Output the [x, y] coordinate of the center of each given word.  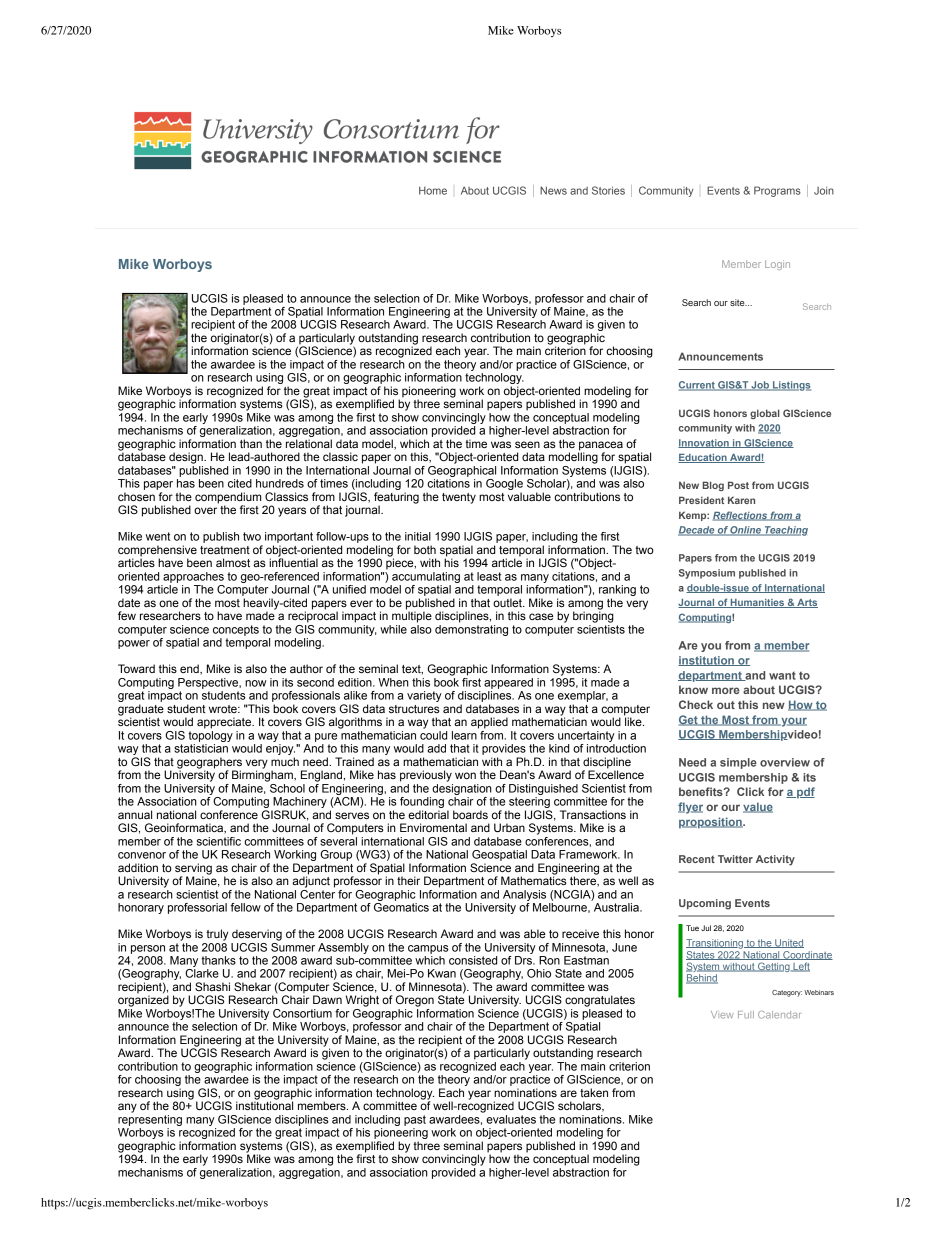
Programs [777, 191]
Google [504, 486]
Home [433, 190]
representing [150, 1119]
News [553, 190]
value [758, 807]
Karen [741, 500]
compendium [228, 499]
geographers [209, 764]
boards [470, 814]
